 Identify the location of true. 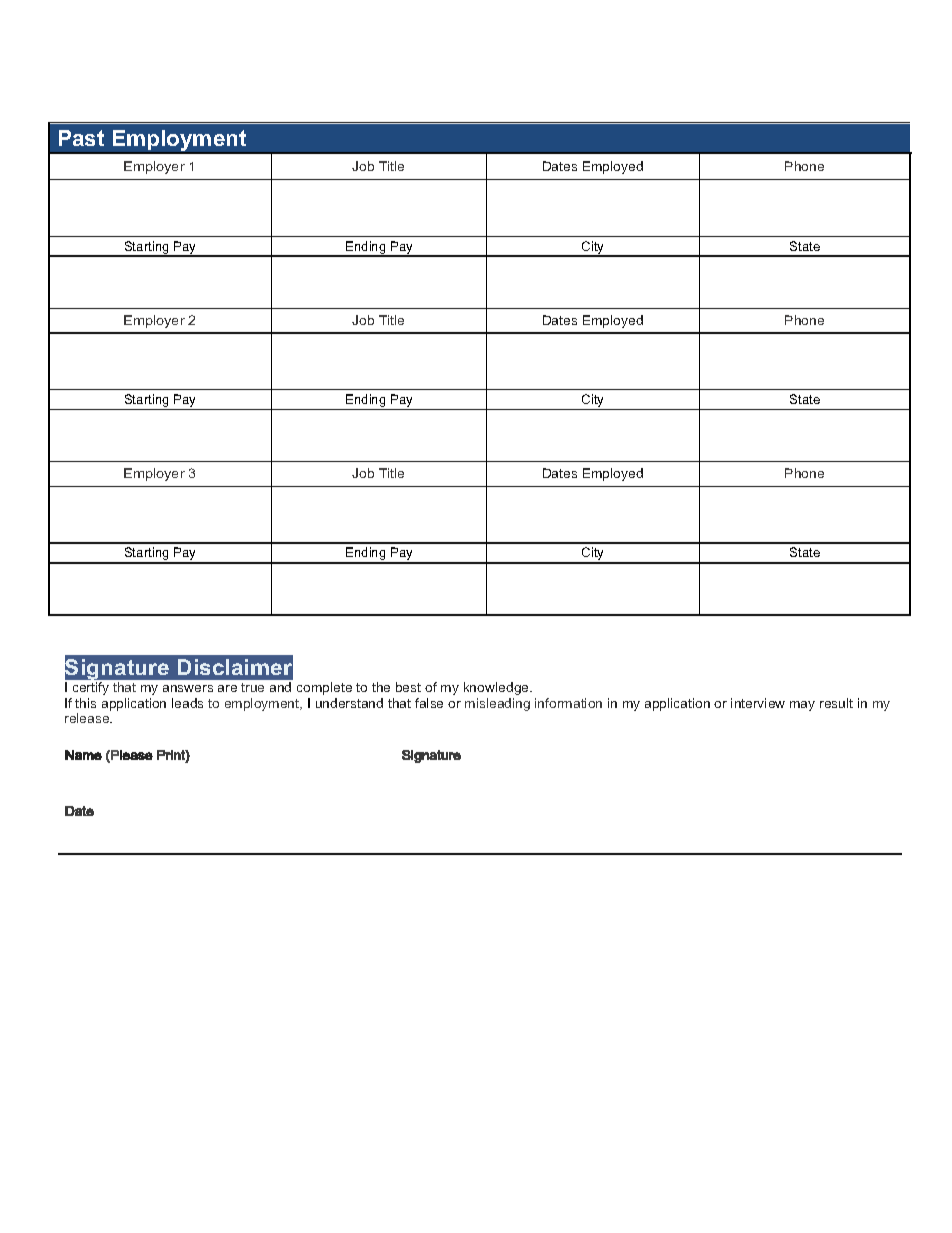
(252, 687).
